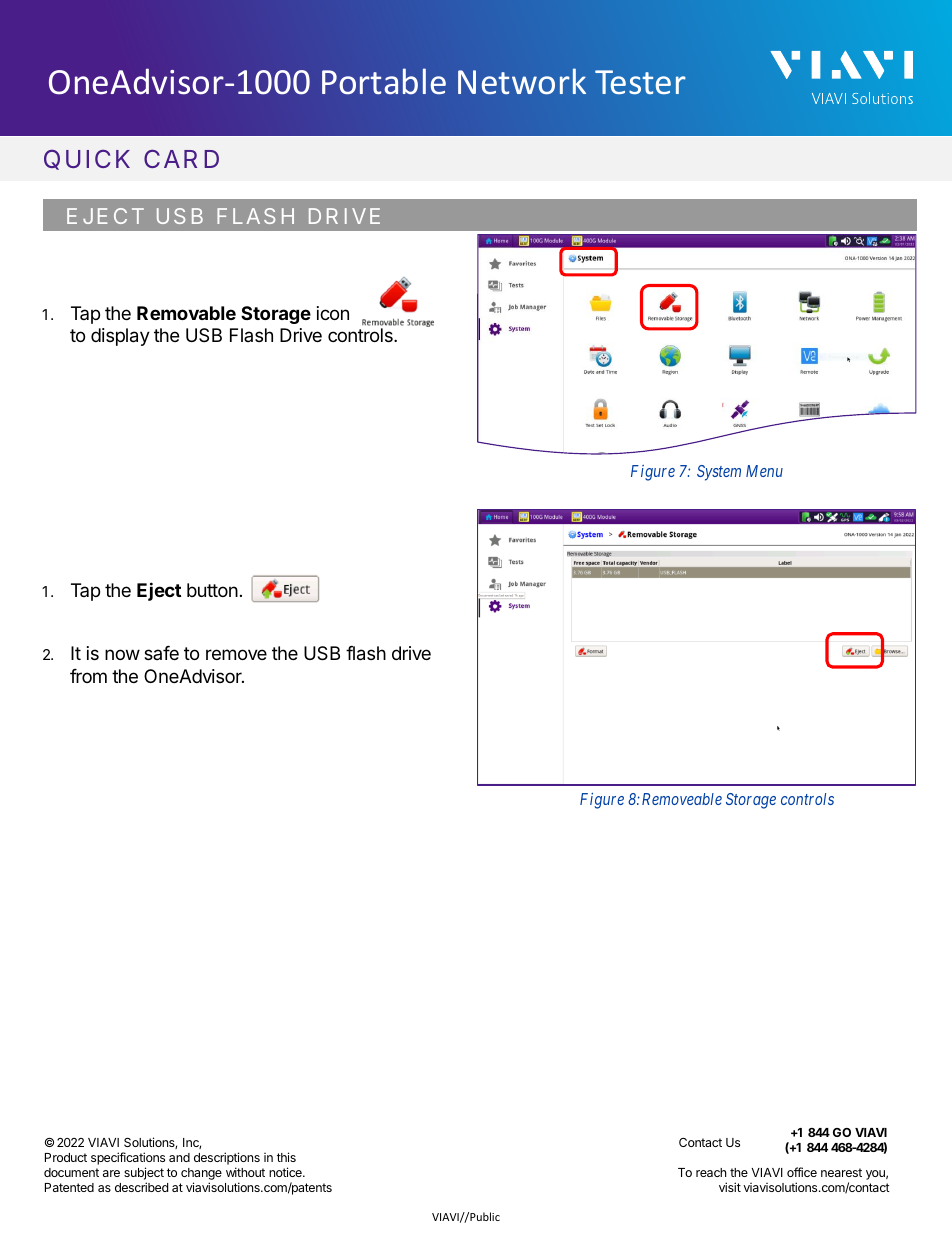  Describe the element at coordinates (181, 158) in the page. I see `CARD` at that location.
